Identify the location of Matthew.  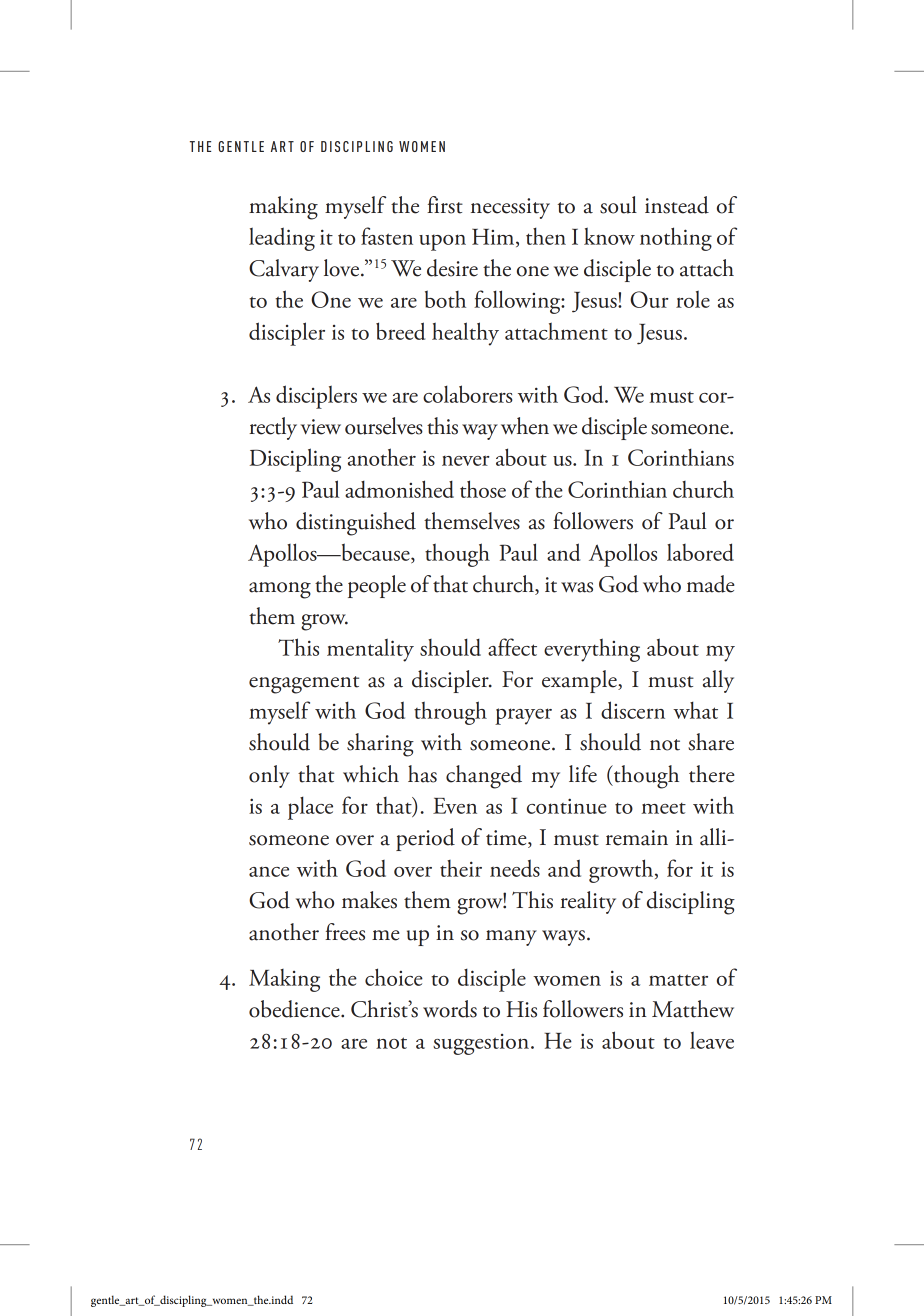
(693, 1009).
